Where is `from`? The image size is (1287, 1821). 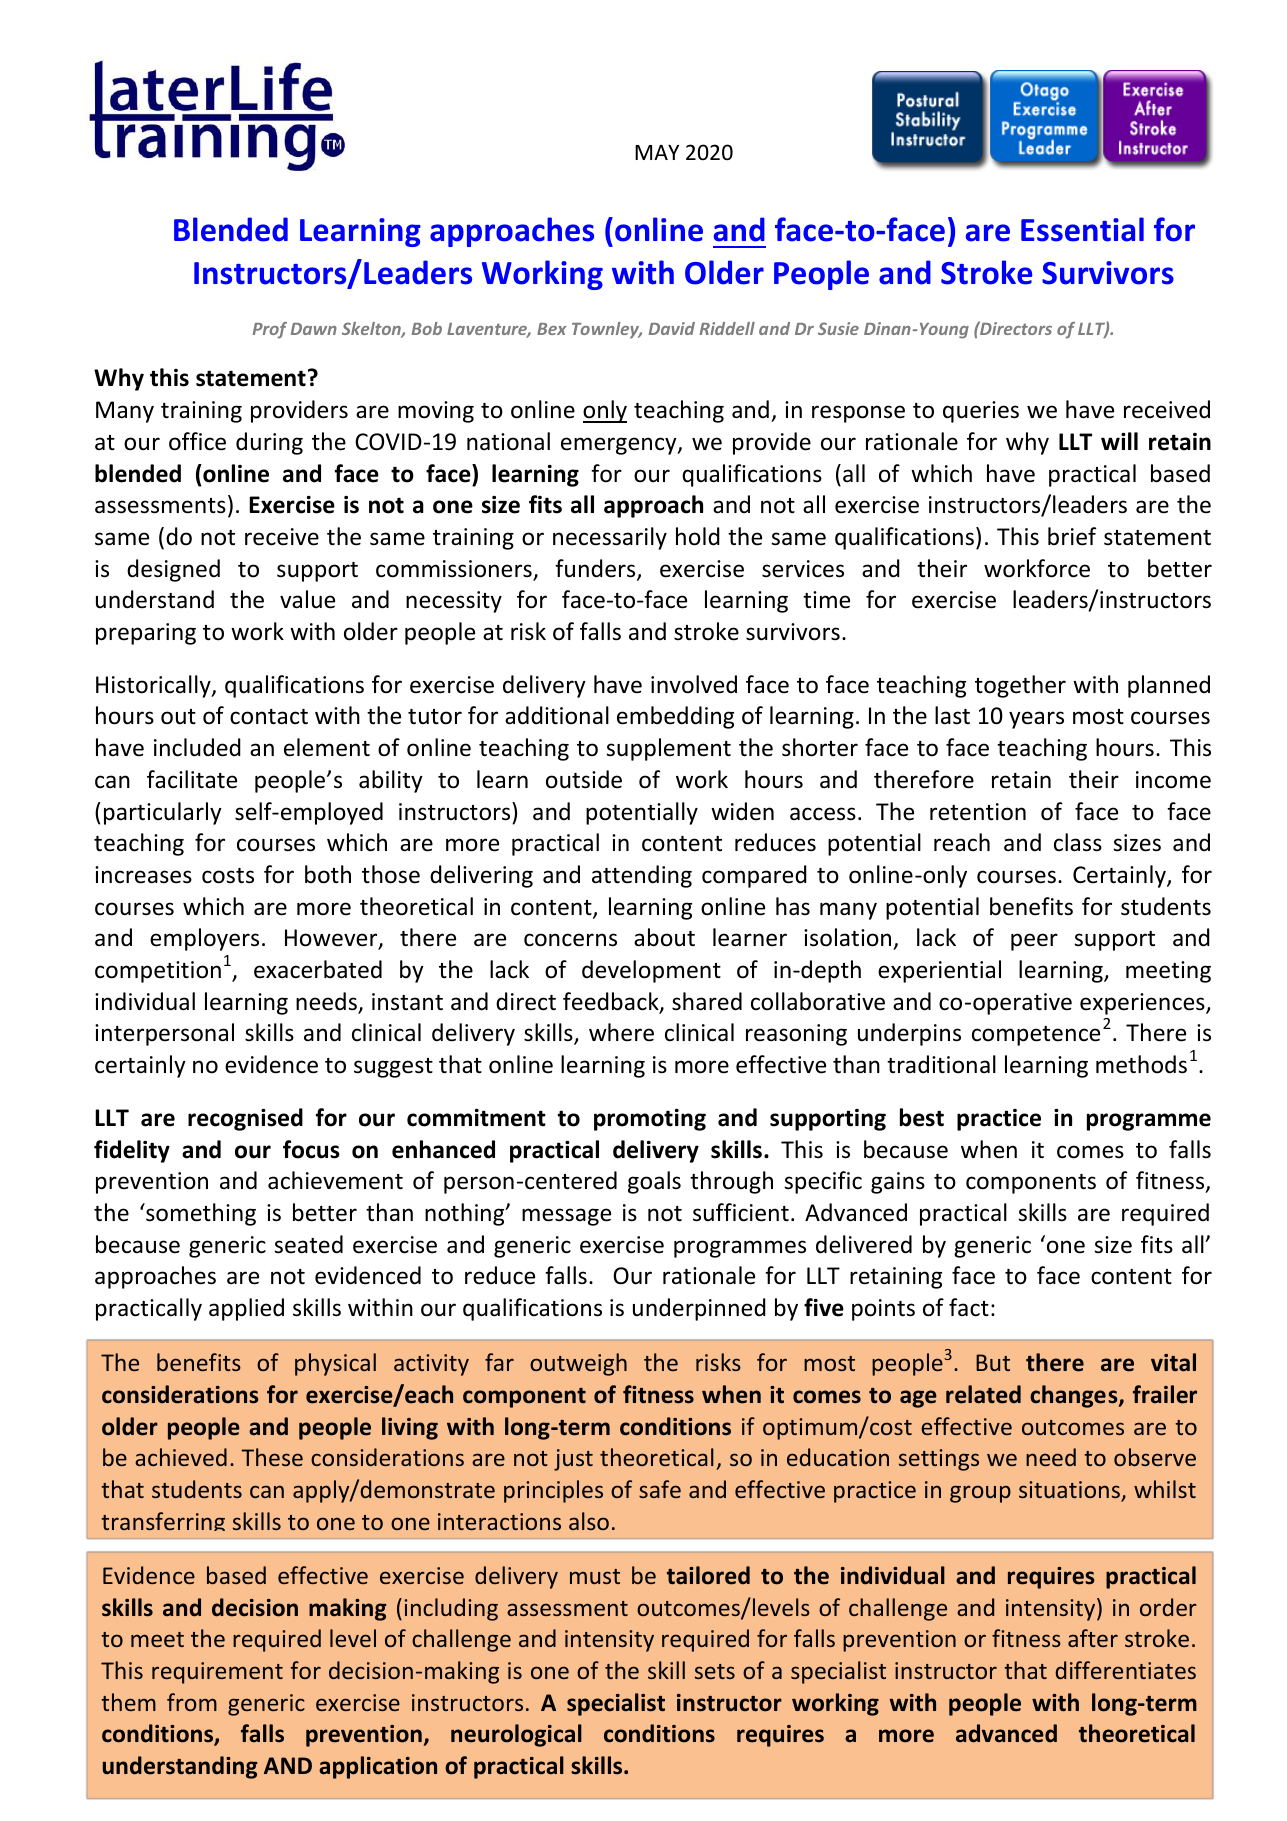 from is located at coordinates (192, 1702).
